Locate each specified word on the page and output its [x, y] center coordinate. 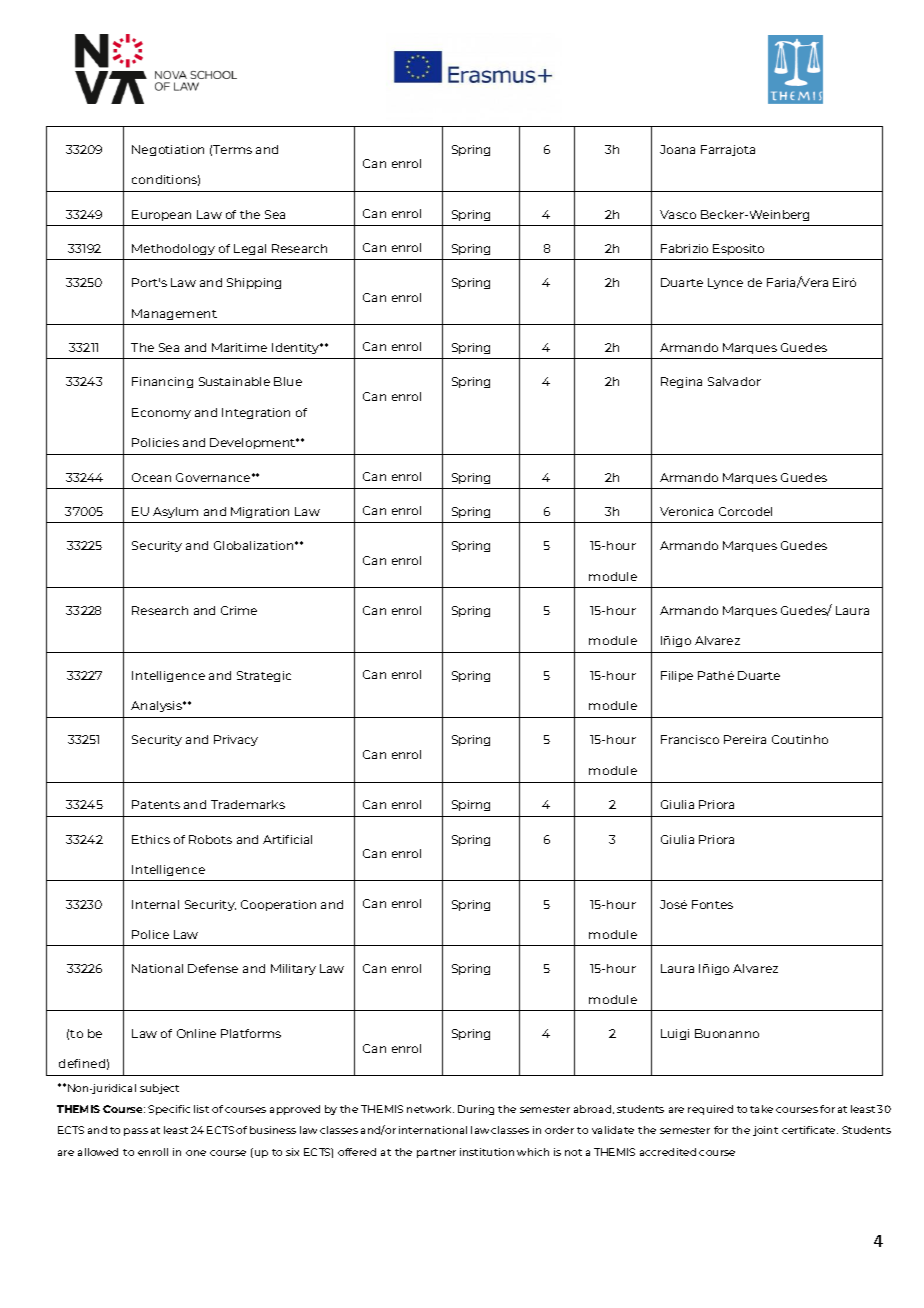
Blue [288, 381]
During [476, 1110]
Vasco [678, 214]
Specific [169, 1110]
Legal [250, 249]
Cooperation [278, 905]
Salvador [734, 381]
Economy [161, 413]
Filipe [677, 676]
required [710, 1110]
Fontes [712, 904]
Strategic [264, 676]
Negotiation [168, 150]
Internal [155, 904]
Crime [239, 610]
